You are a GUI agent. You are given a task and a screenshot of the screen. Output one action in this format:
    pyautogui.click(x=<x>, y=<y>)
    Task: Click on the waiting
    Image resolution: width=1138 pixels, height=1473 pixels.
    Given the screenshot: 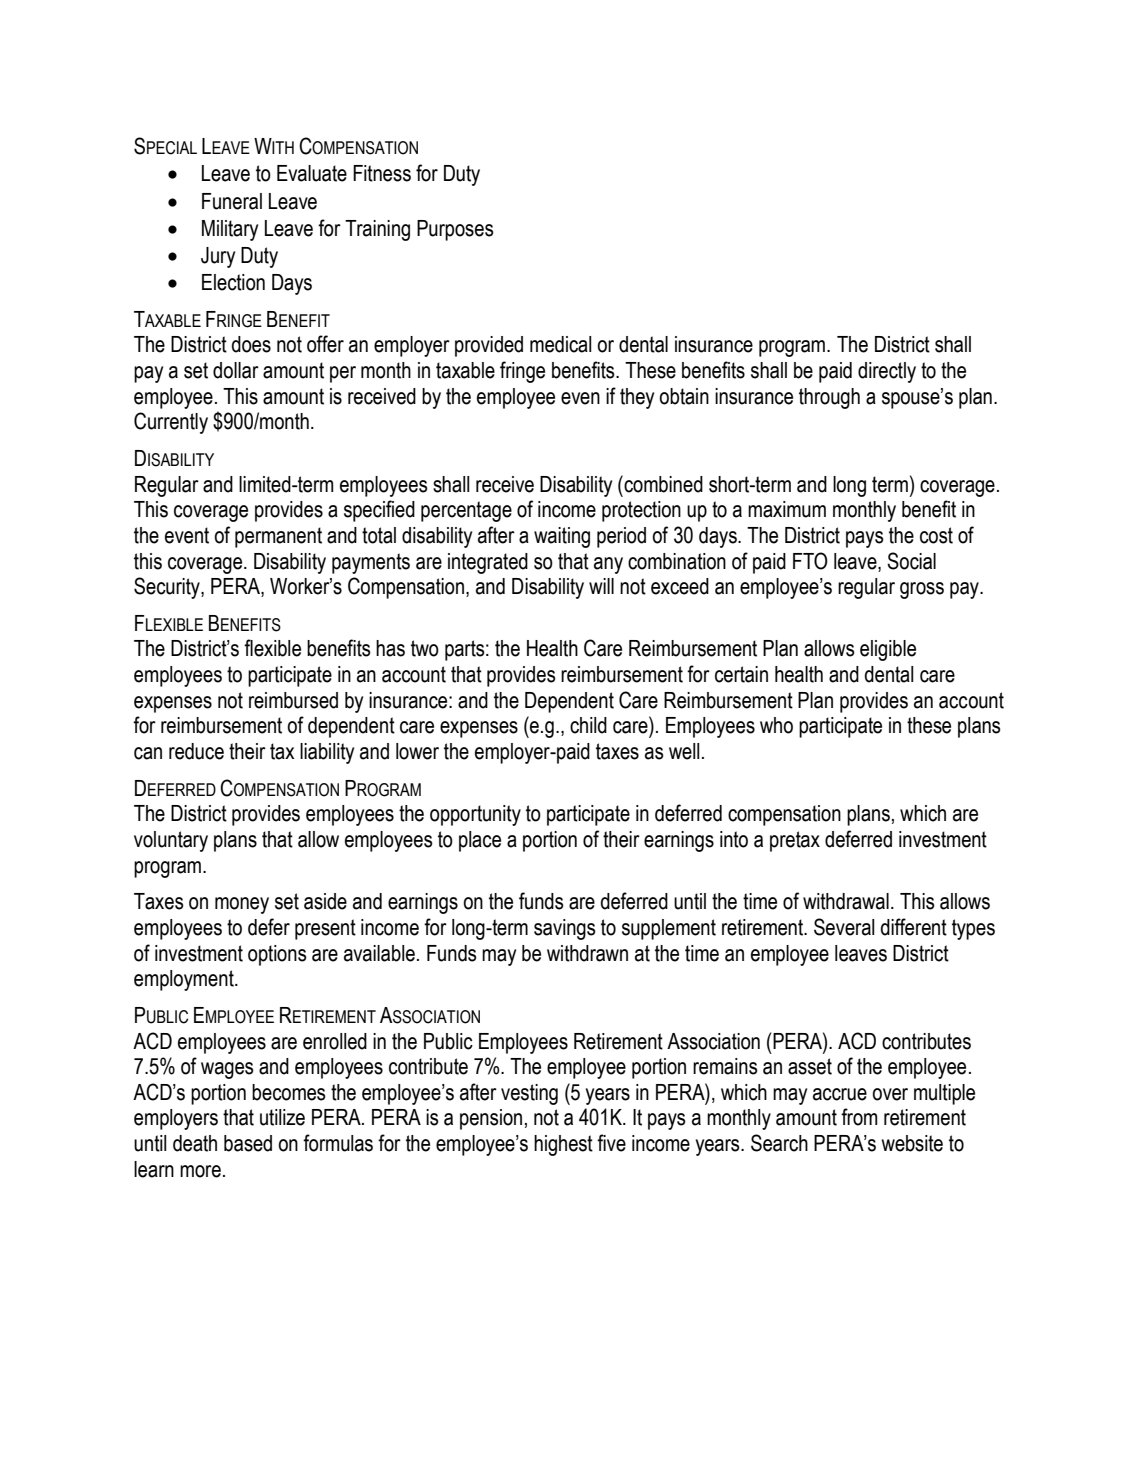 What is the action you would take?
    pyautogui.click(x=562, y=537)
